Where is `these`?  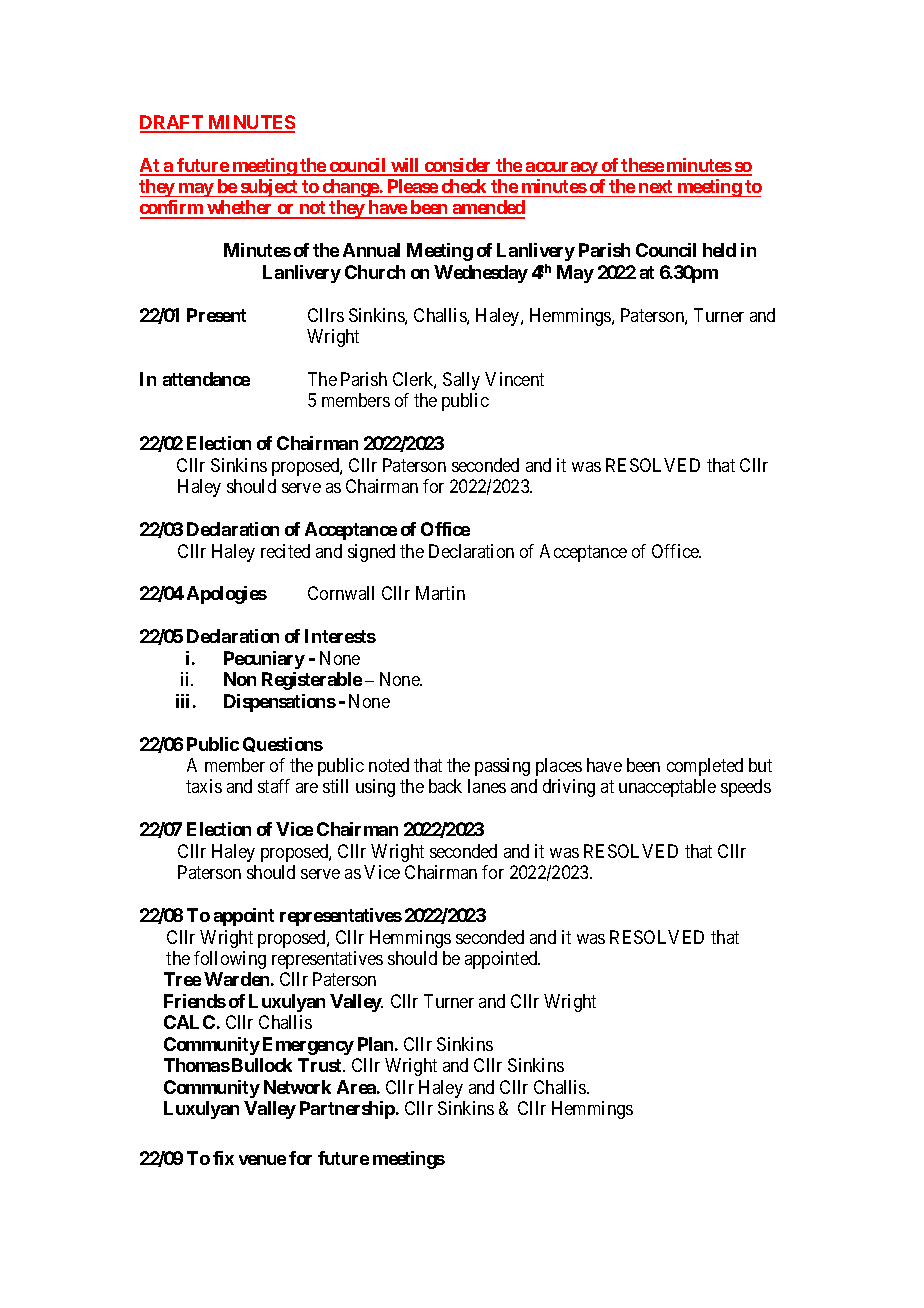 these is located at coordinates (642, 166).
